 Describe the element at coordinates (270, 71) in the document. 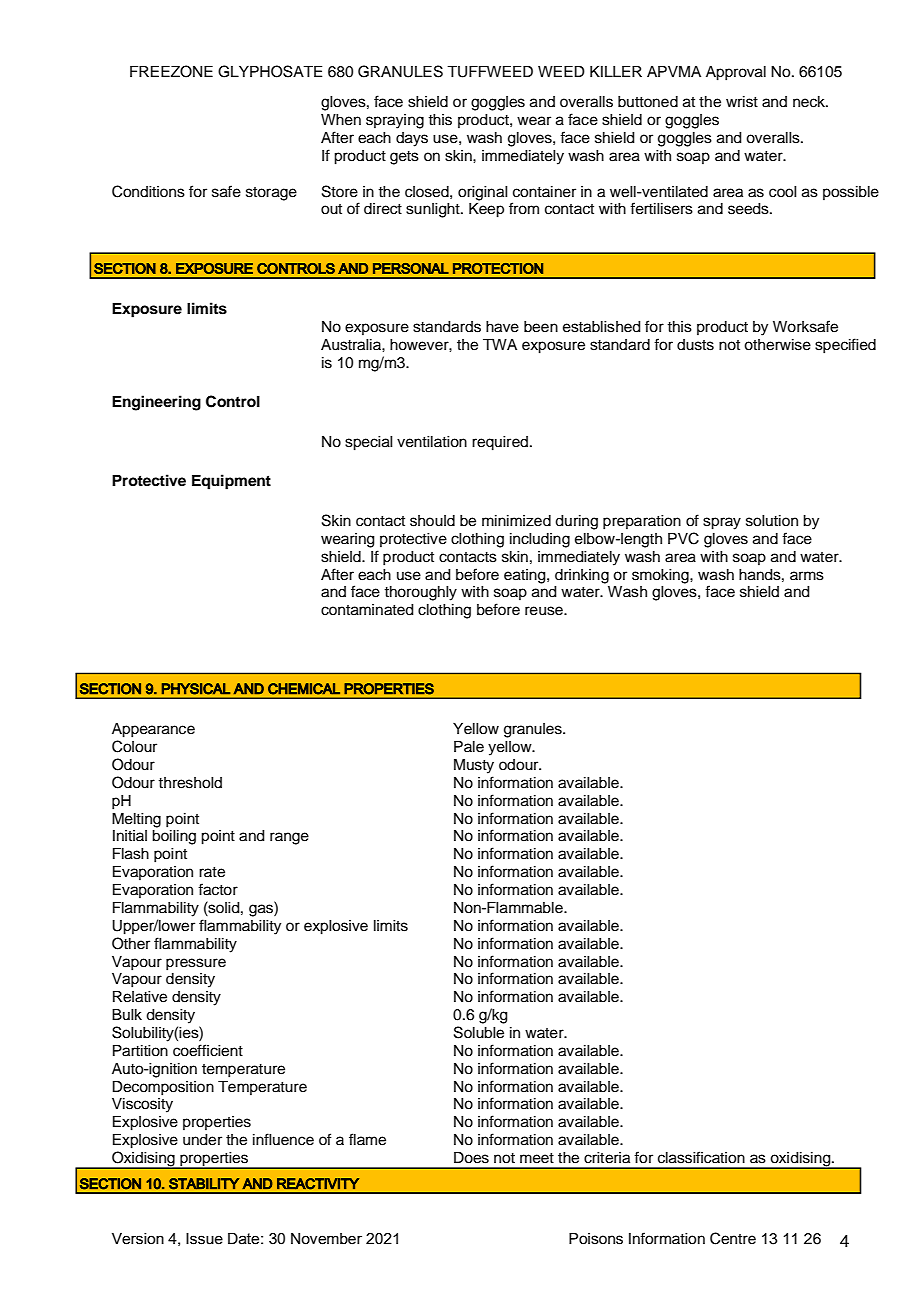

I see `GLYPHOSATE` at that location.
